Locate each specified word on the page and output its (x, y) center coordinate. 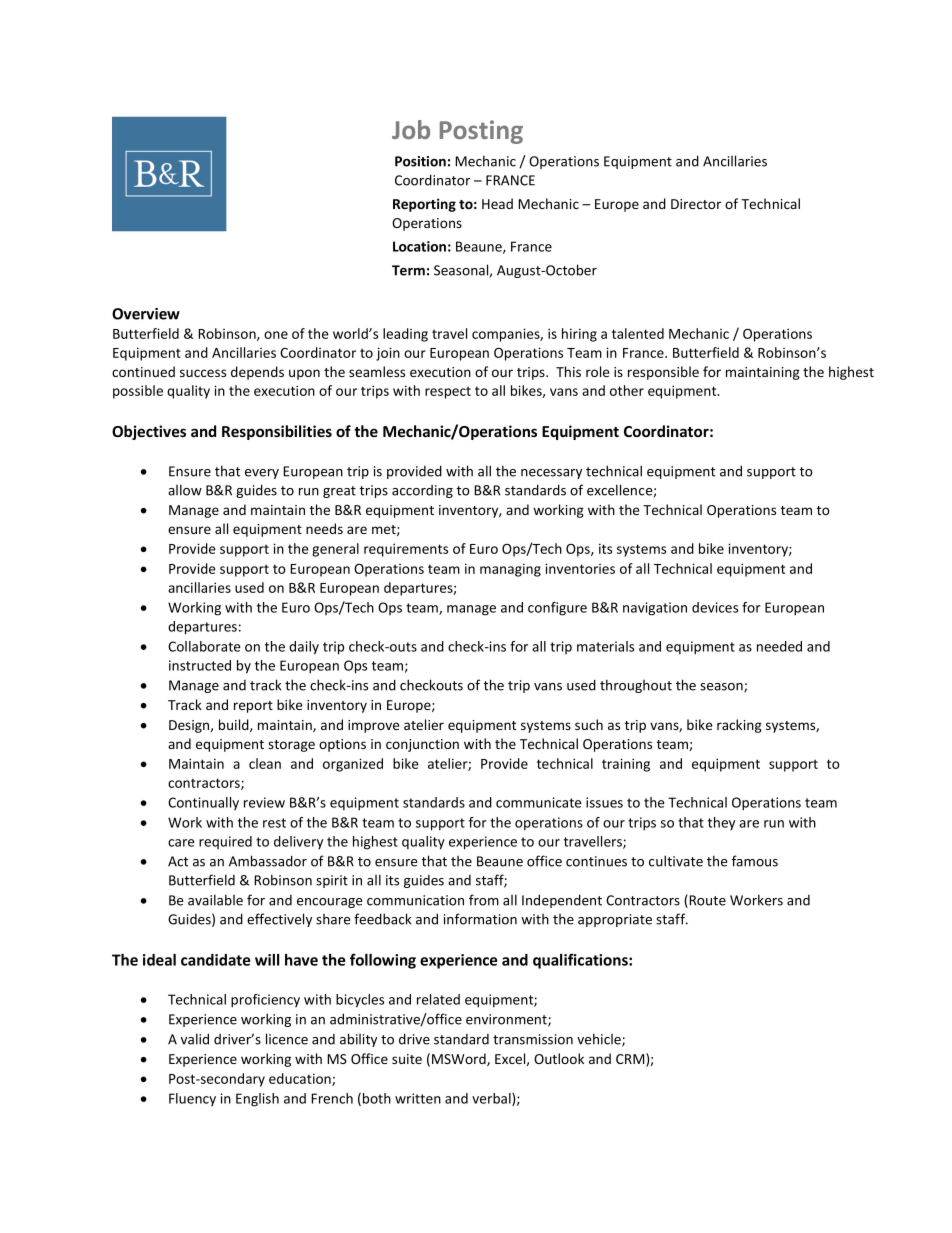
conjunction (422, 745)
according (422, 491)
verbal (492, 1099)
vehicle (600, 1040)
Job (411, 129)
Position (420, 161)
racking (739, 726)
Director (696, 204)
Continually (203, 803)
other (627, 390)
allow (185, 490)
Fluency (192, 1099)
